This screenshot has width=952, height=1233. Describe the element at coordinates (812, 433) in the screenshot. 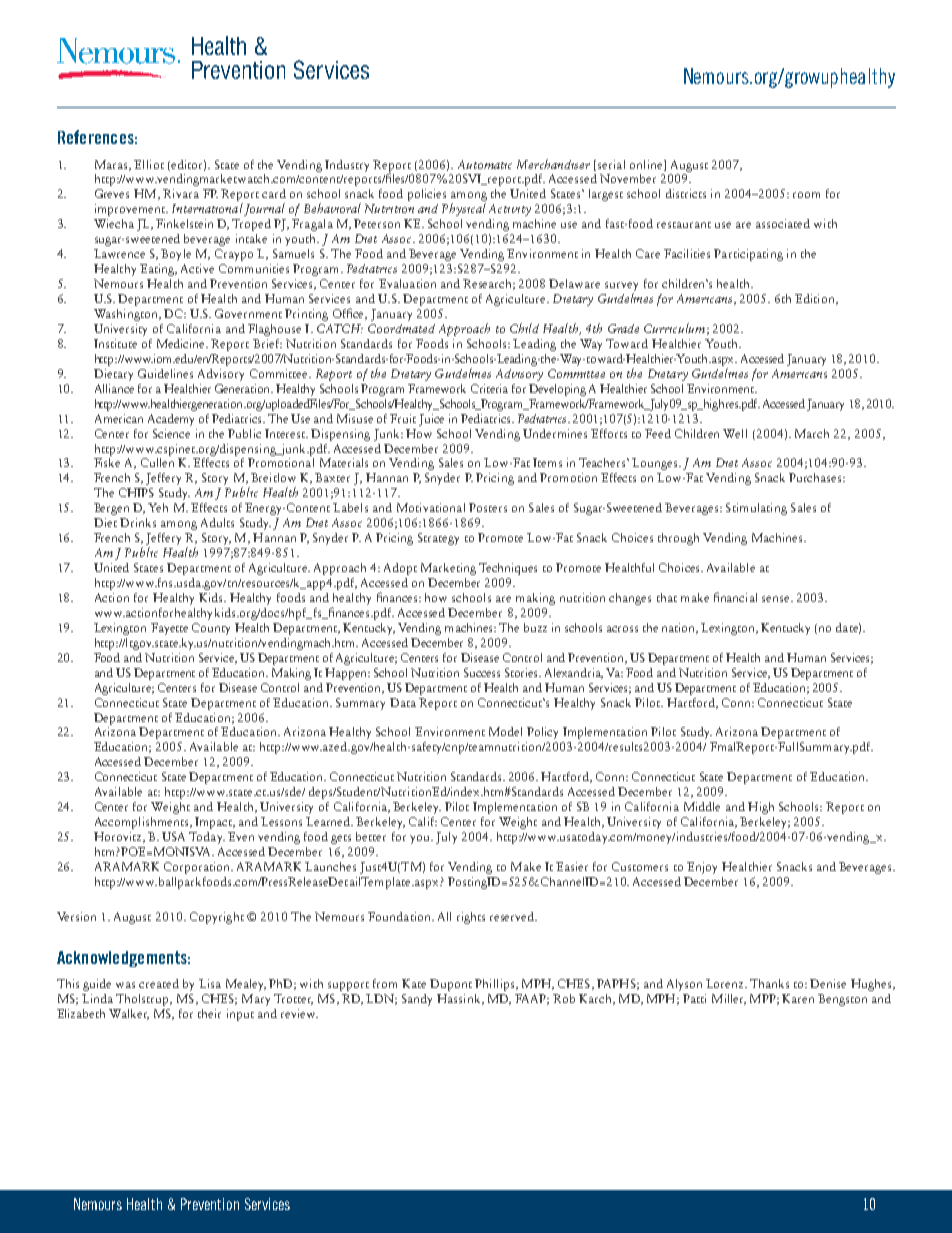

I see `March` at that location.
